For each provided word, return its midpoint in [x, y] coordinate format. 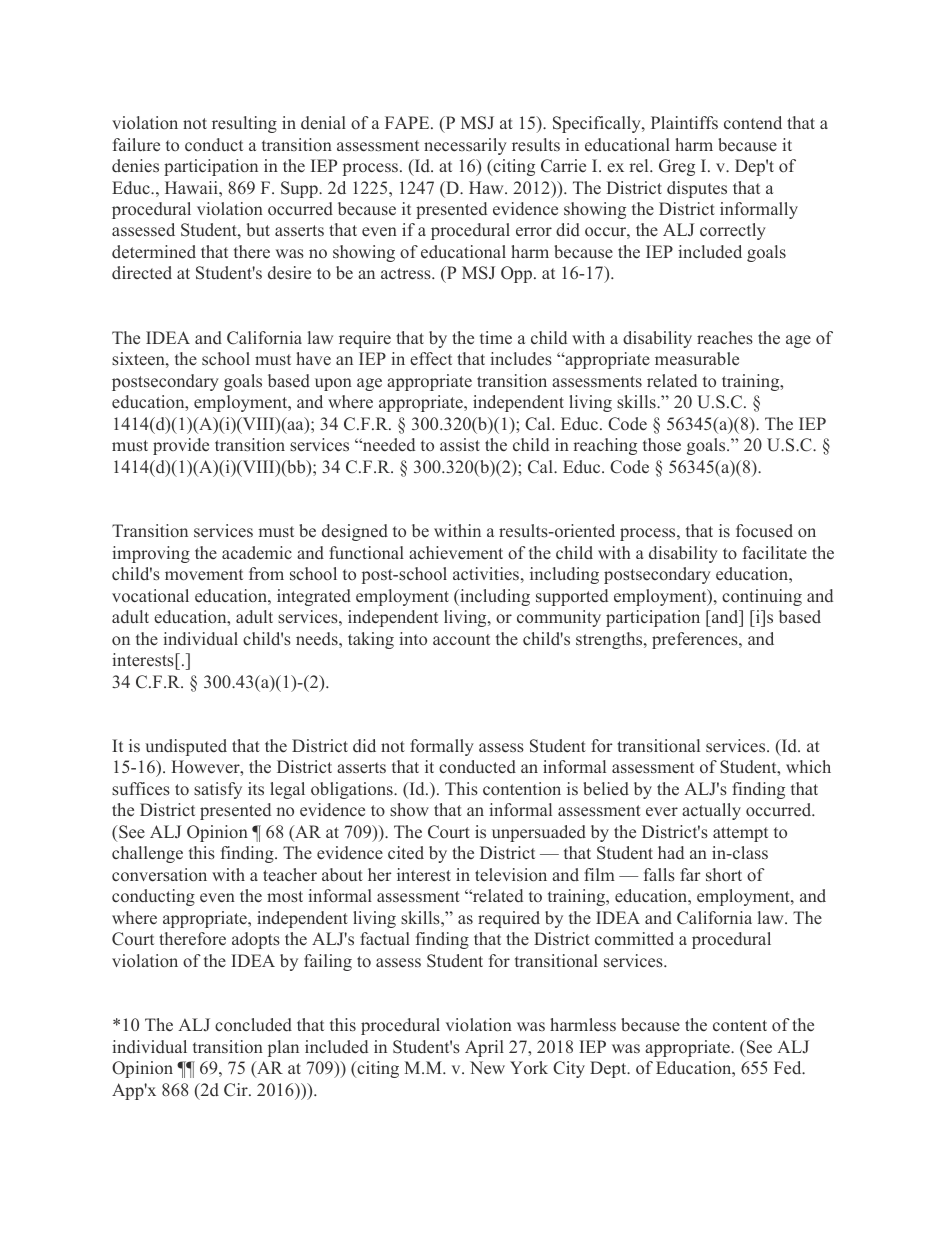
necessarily [465, 146]
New [487, 1067]
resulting [244, 124]
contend [753, 122]
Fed [789, 1067]
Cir [237, 1090]
